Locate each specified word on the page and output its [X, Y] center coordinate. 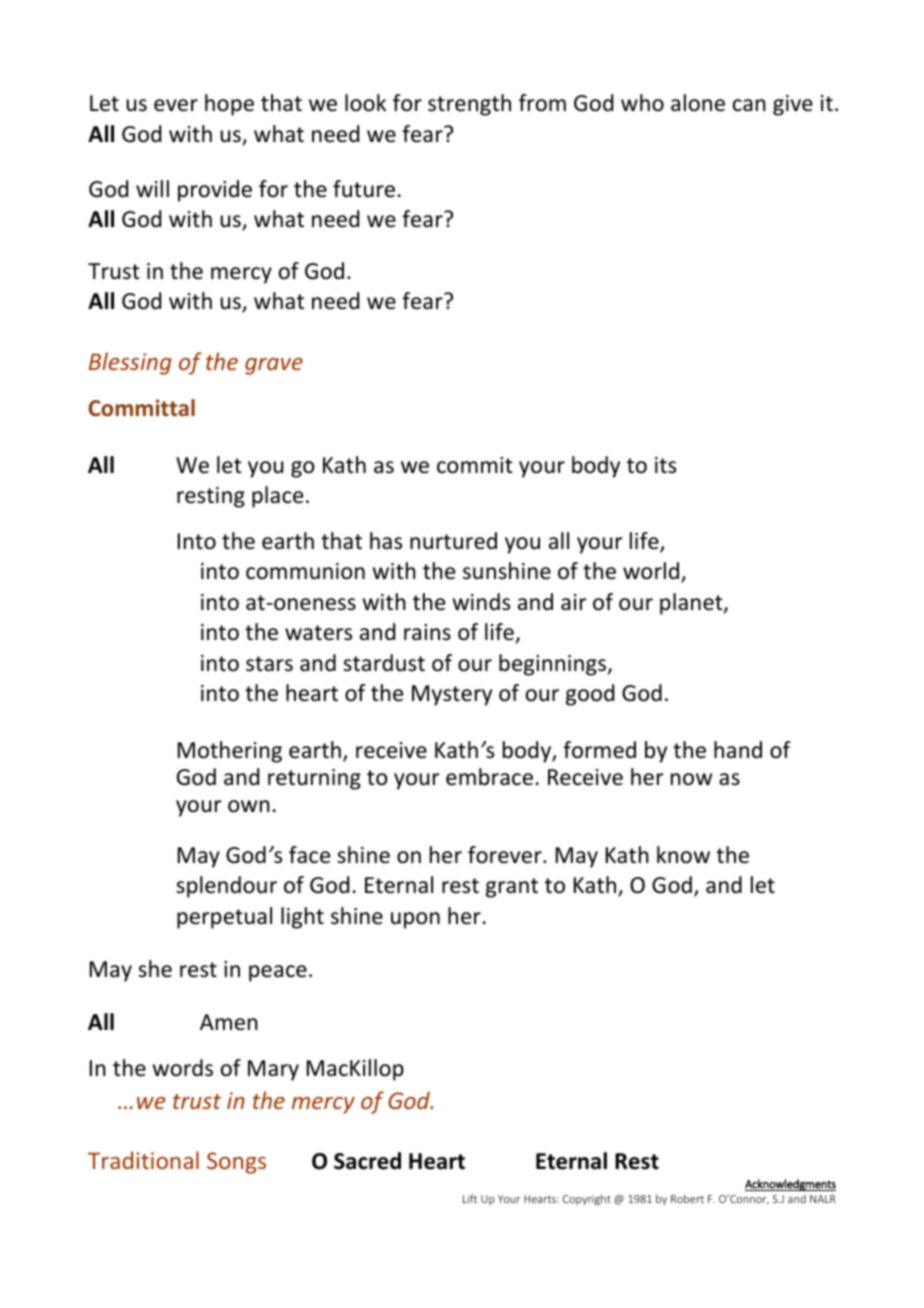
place [277, 497]
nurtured [453, 541]
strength [469, 105]
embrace [489, 777]
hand [738, 750]
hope [229, 105]
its [665, 465]
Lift [470, 1198]
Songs [236, 1163]
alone [698, 103]
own [249, 806]
